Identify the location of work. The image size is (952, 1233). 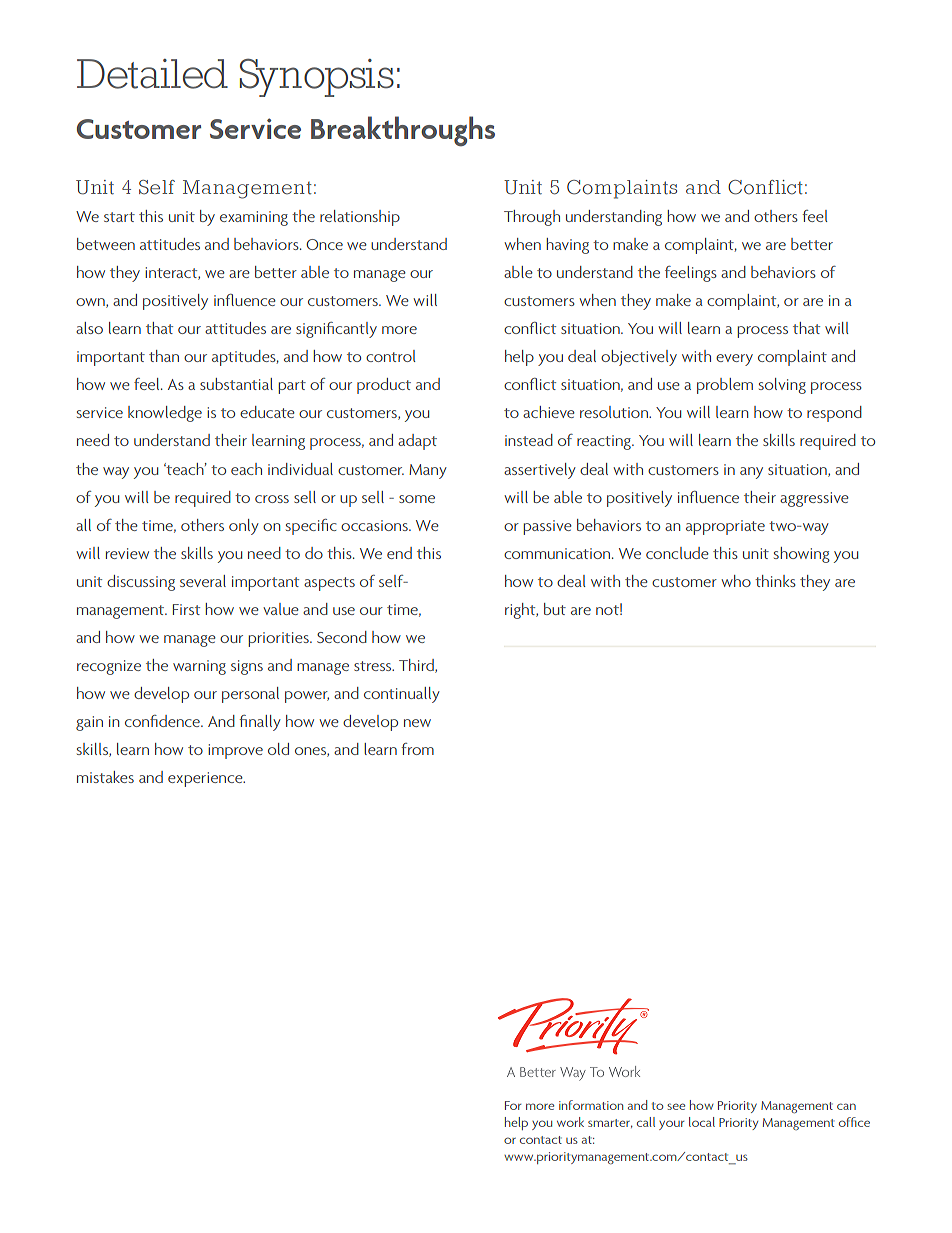
(570, 1122).
